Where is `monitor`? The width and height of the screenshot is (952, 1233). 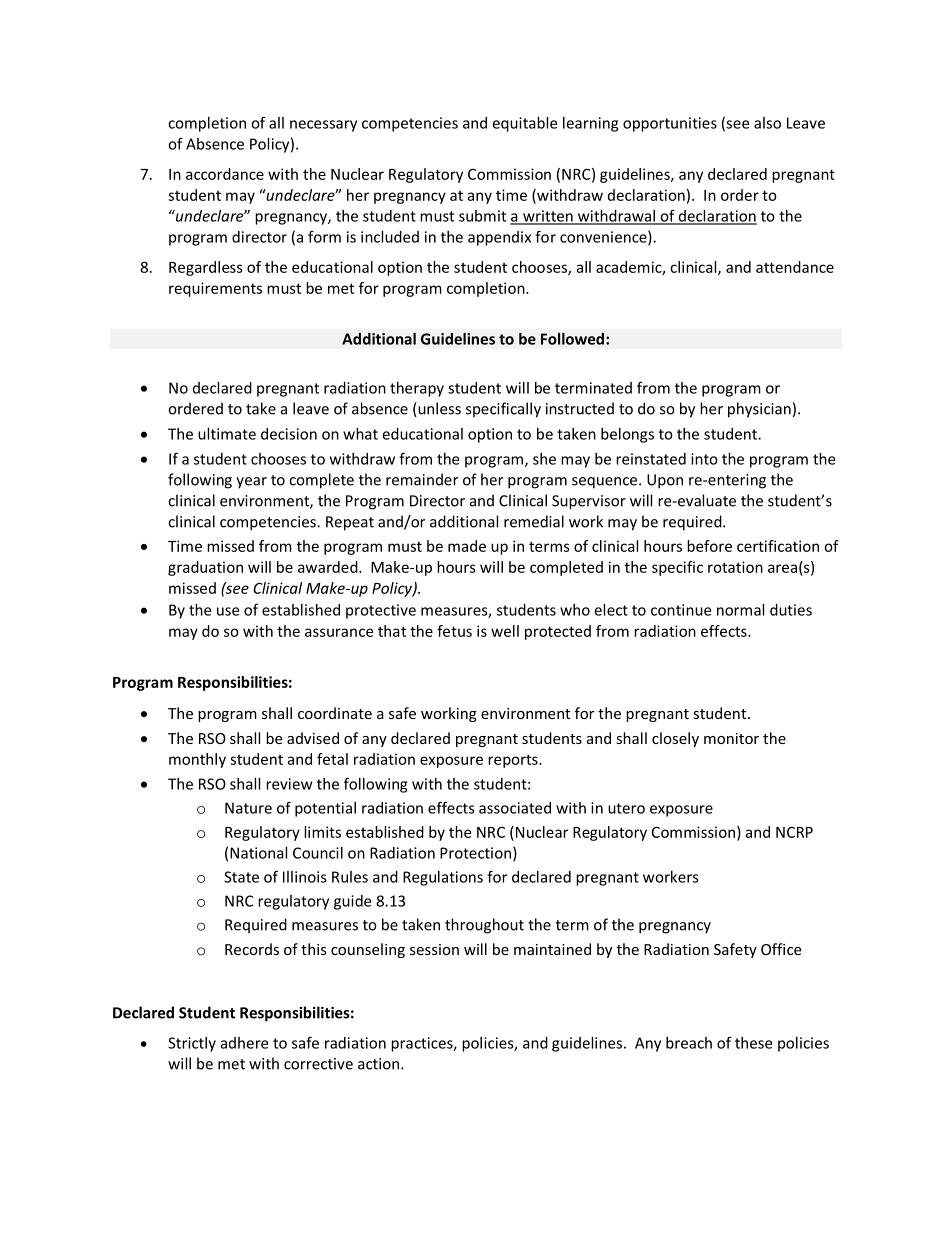 monitor is located at coordinates (731, 738).
